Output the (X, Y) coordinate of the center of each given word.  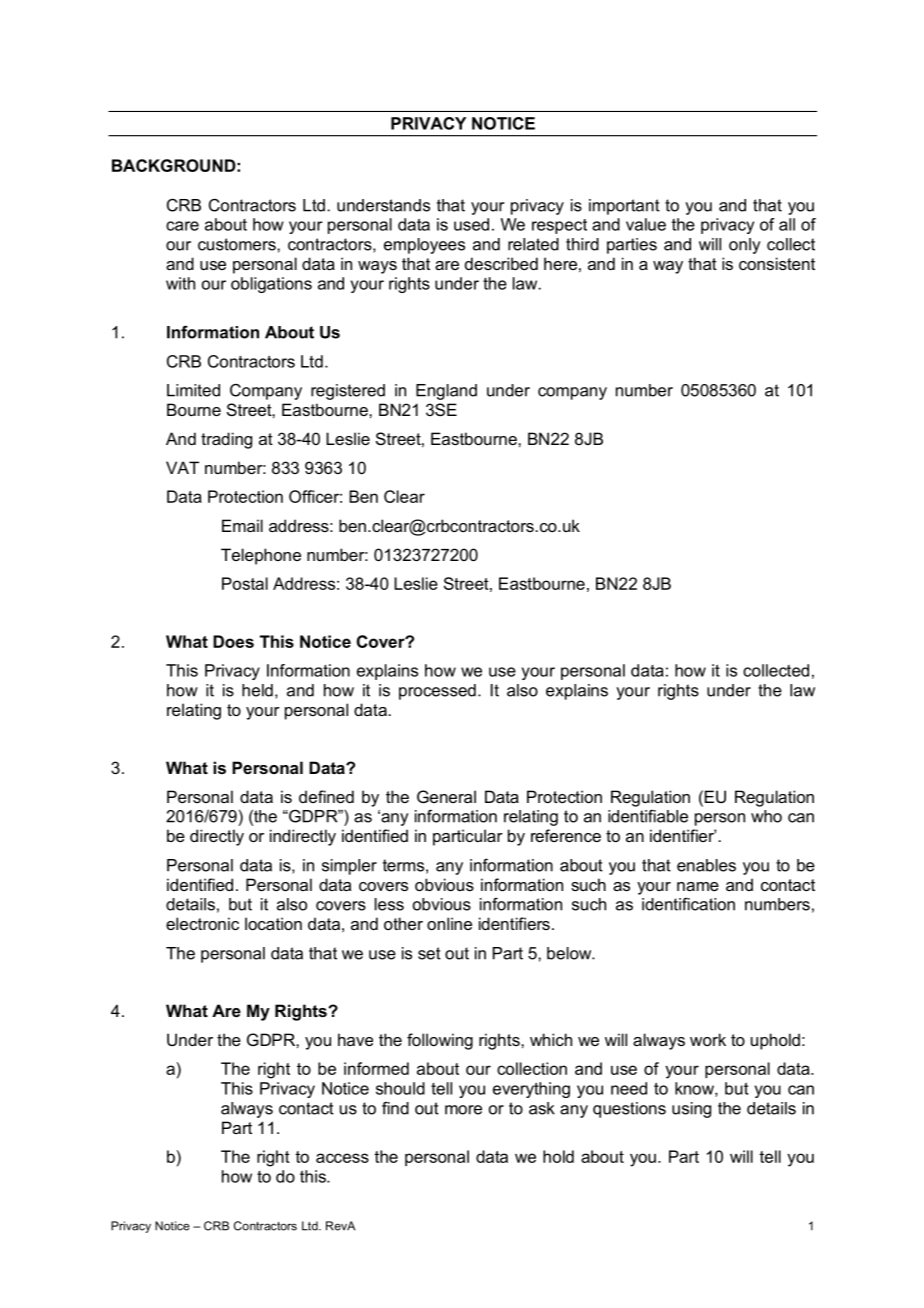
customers (238, 244)
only (745, 246)
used (471, 224)
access (342, 1158)
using (691, 1110)
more (463, 1110)
